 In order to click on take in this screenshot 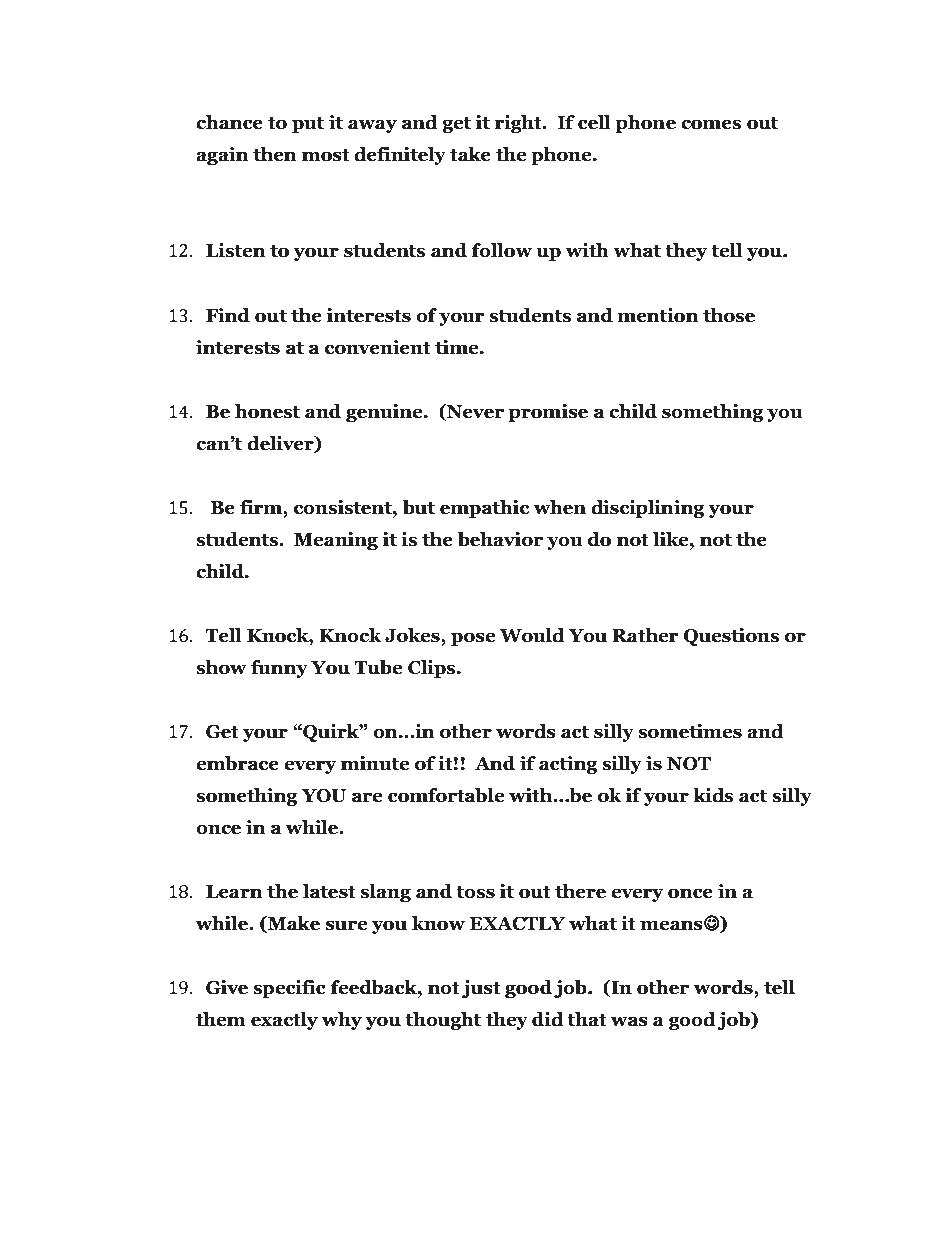, I will do `click(470, 154)`.
